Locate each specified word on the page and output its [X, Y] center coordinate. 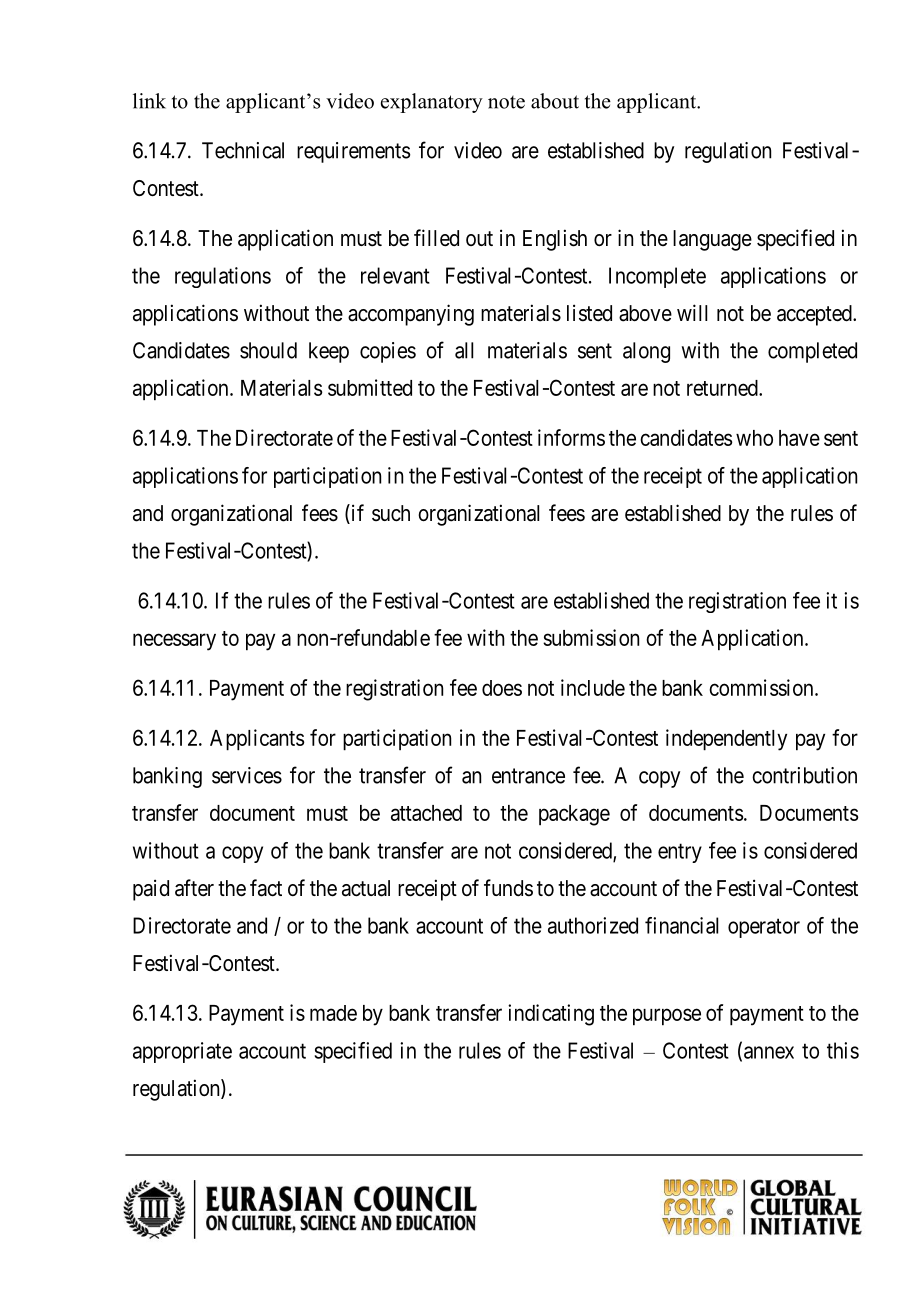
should [268, 350]
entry [680, 853]
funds [508, 888]
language [712, 240]
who [754, 438]
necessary [174, 642]
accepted [815, 315]
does [502, 688]
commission [762, 687]
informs [571, 437]
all [464, 350]
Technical [243, 150]
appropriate [182, 1052]
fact [266, 888]
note [506, 102]
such [391, 513]
